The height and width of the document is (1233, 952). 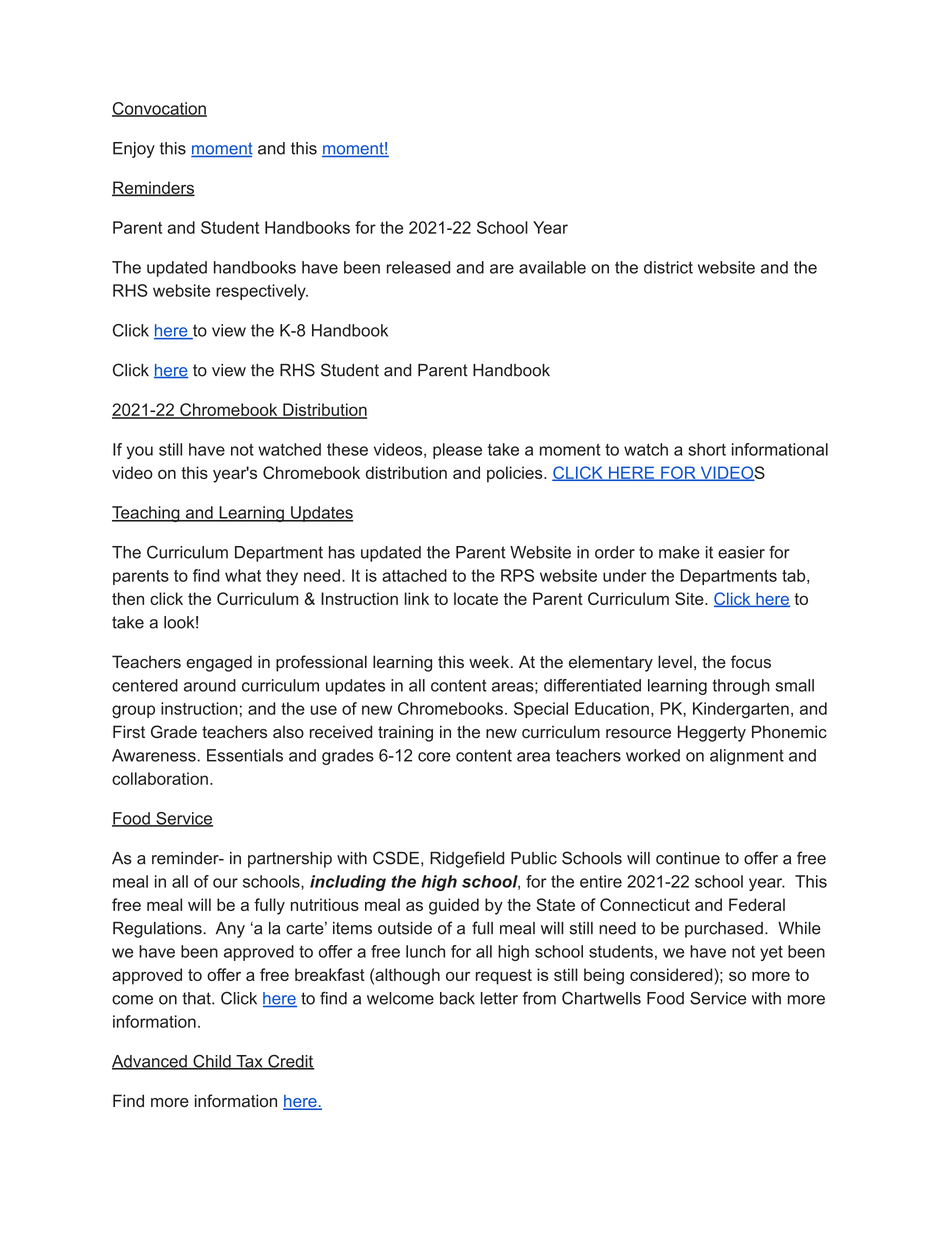 I want to click on week, so click(x=490, y=662).
